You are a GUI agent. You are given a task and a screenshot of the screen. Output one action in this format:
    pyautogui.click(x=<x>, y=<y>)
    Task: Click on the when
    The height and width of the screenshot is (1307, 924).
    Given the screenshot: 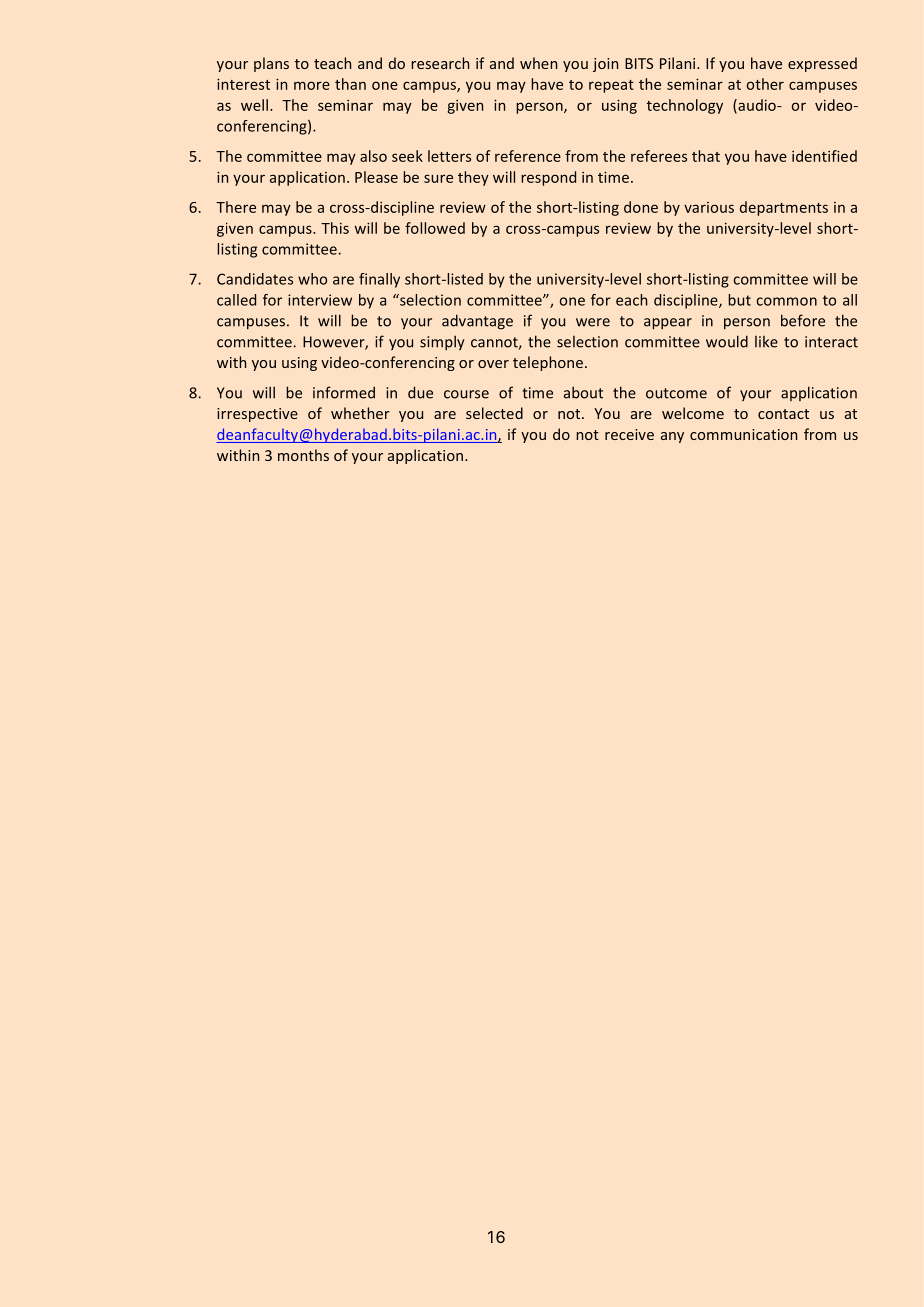 What is the action you would take?
    pyautogui.click(x=538, y=63)
